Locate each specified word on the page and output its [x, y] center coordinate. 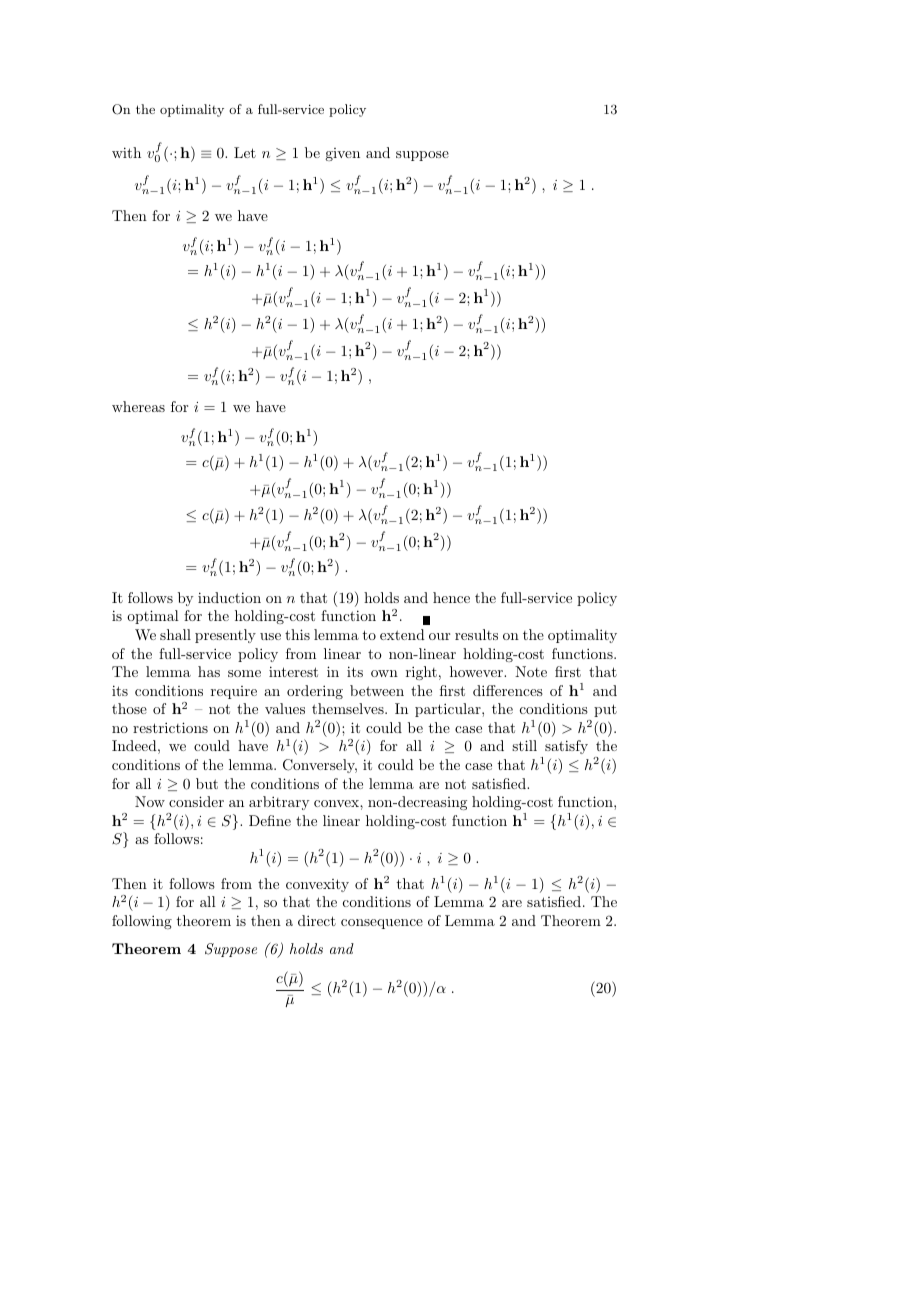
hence [451, 597]
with [126, 152]
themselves [349, 708]
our [439, 636]
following [142, 922]
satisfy [566, 747]
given [342, 154]
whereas [138, 406]
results [476, 634]
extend [402, 634]
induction [229, 597]
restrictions [170, 727]
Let [245, 152]
